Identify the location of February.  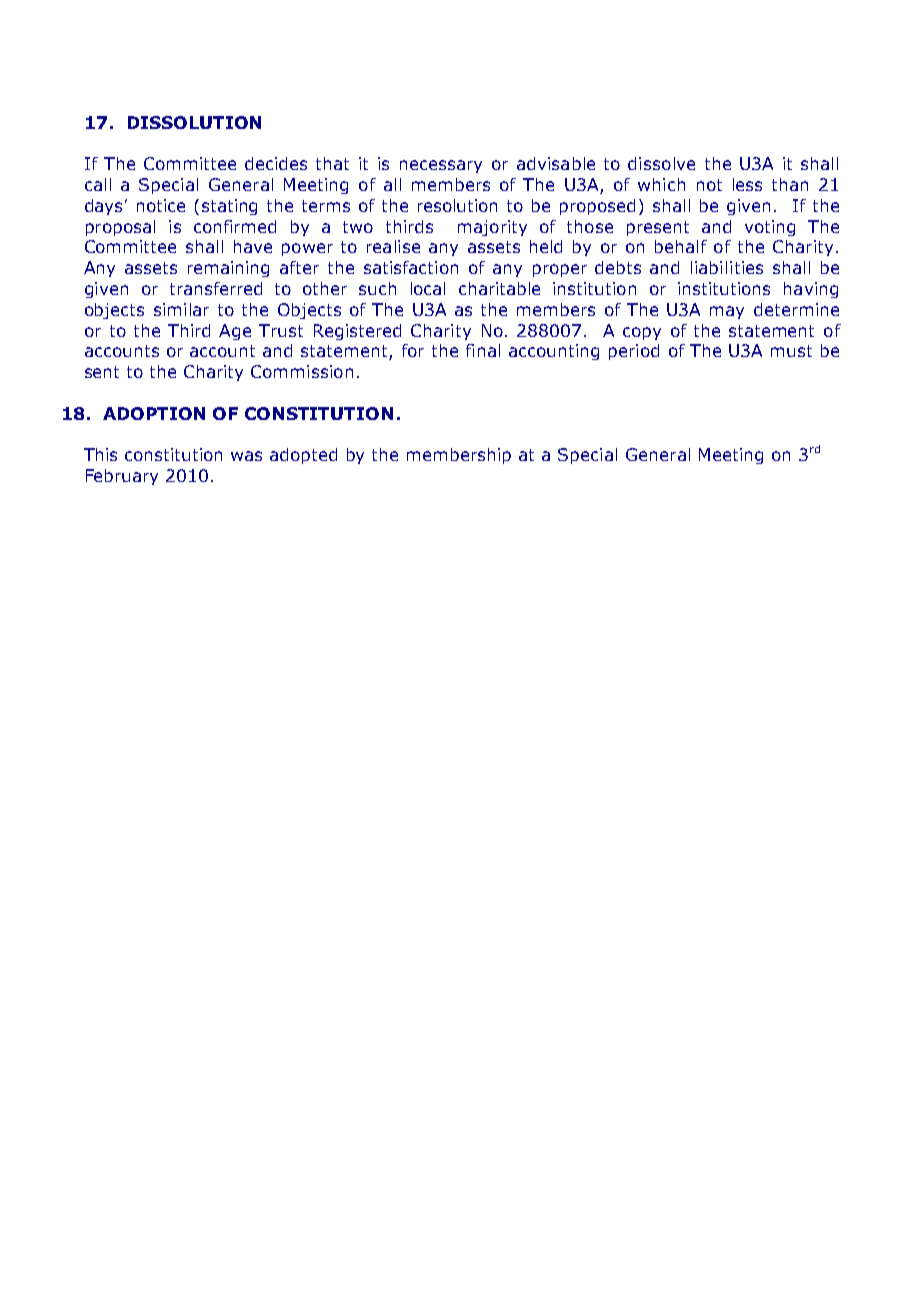
(122, 477).
